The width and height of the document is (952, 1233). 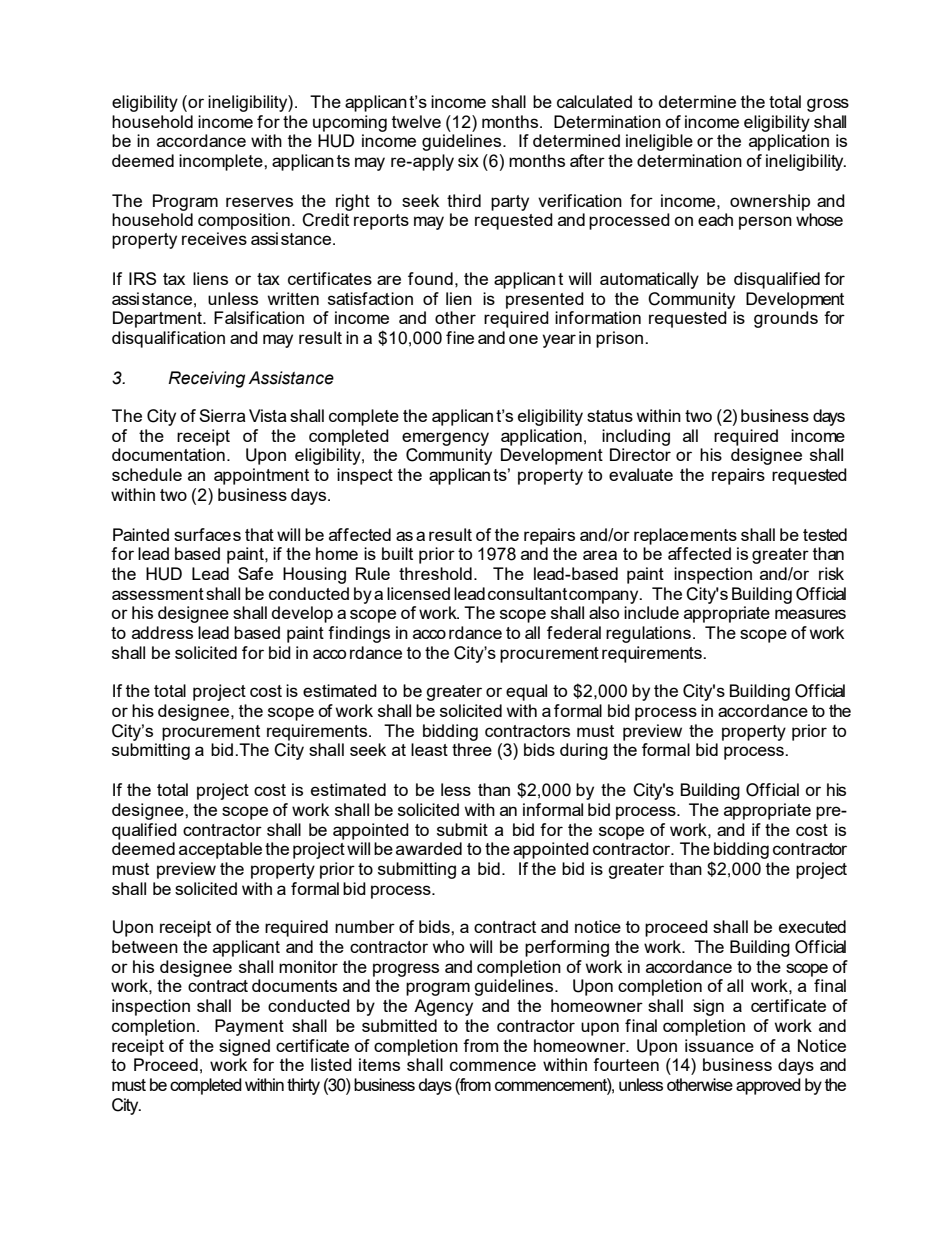 What do you see at coordinates (640, 454) in the document?
I see `Director` at bounding box center [640, 454].
